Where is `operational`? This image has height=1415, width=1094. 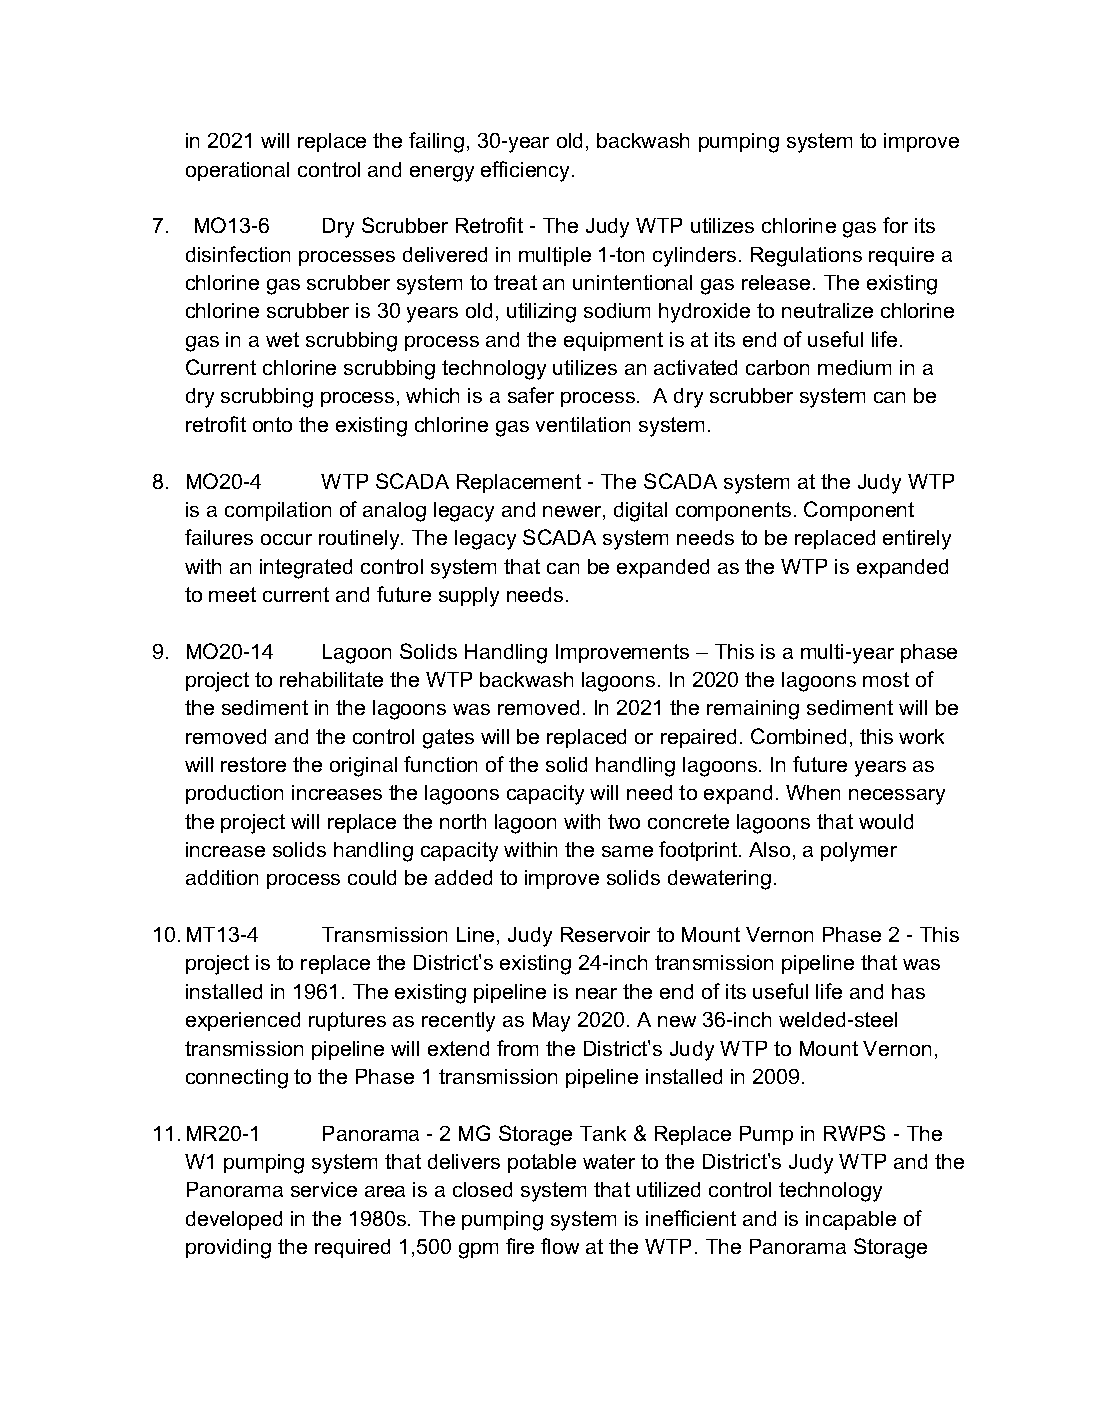
operational is located at coordinates (237, 171).
